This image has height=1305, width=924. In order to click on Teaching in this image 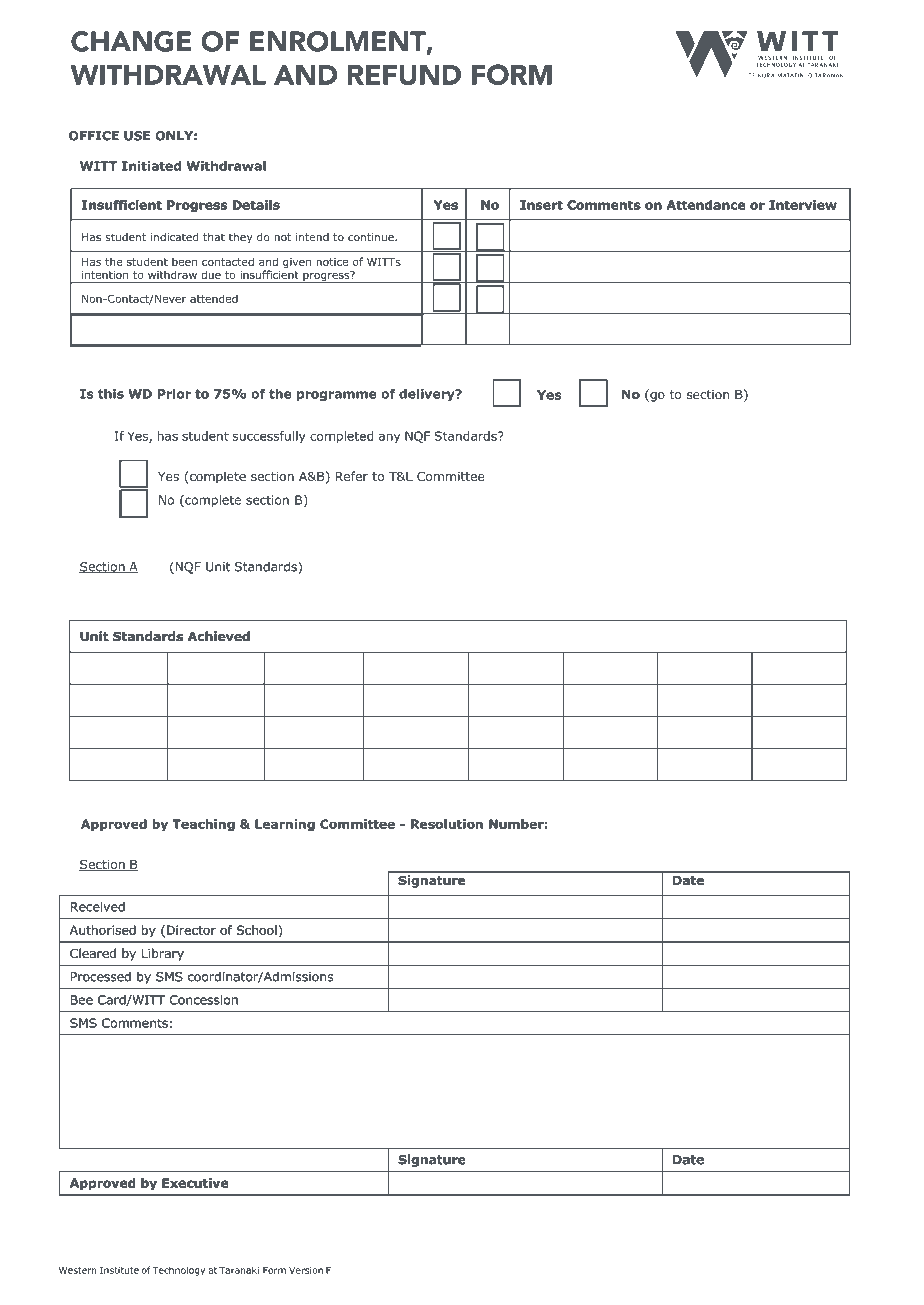, I will do `click(203, 825)`.
